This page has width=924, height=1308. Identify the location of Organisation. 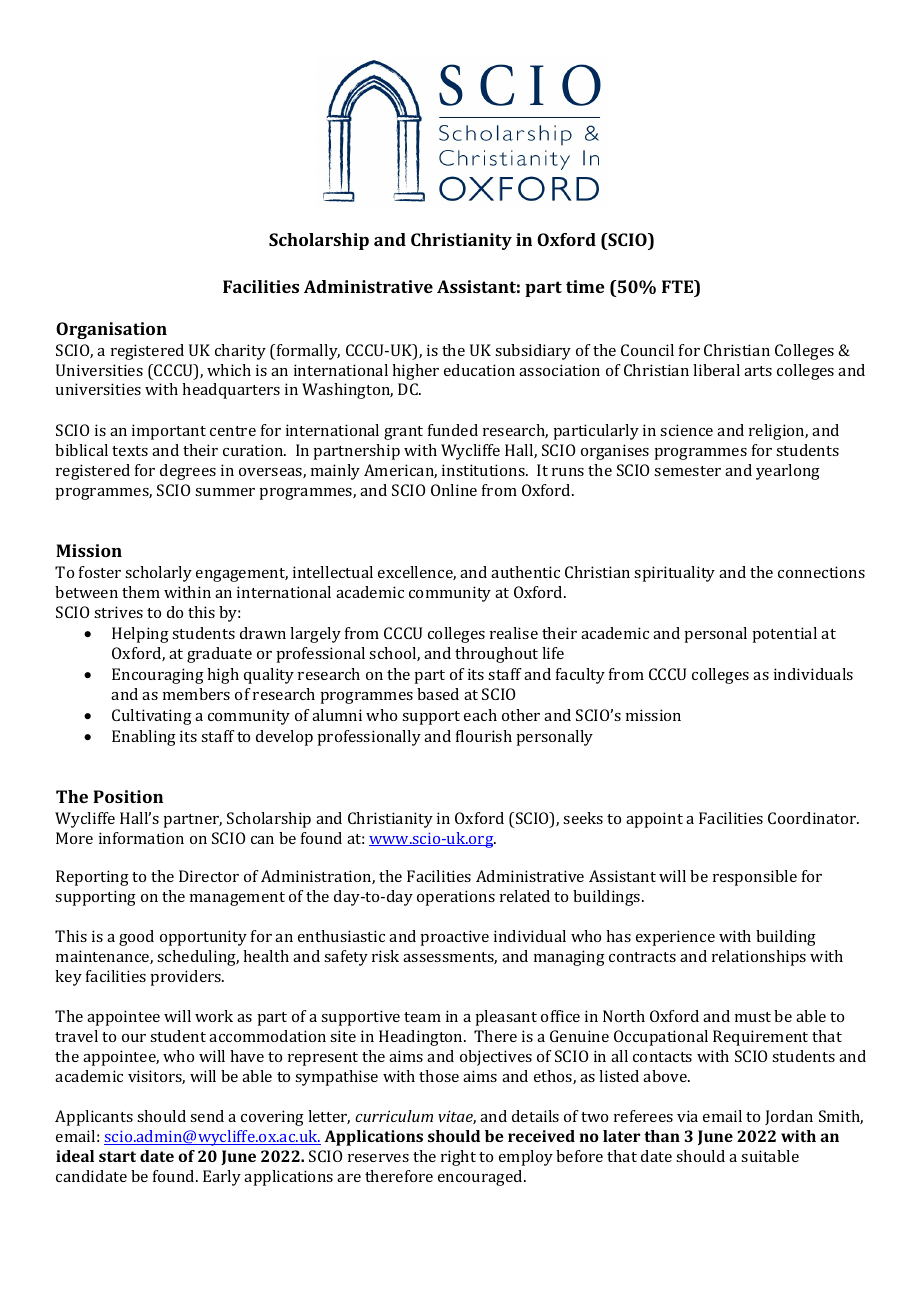
(111, 330).
